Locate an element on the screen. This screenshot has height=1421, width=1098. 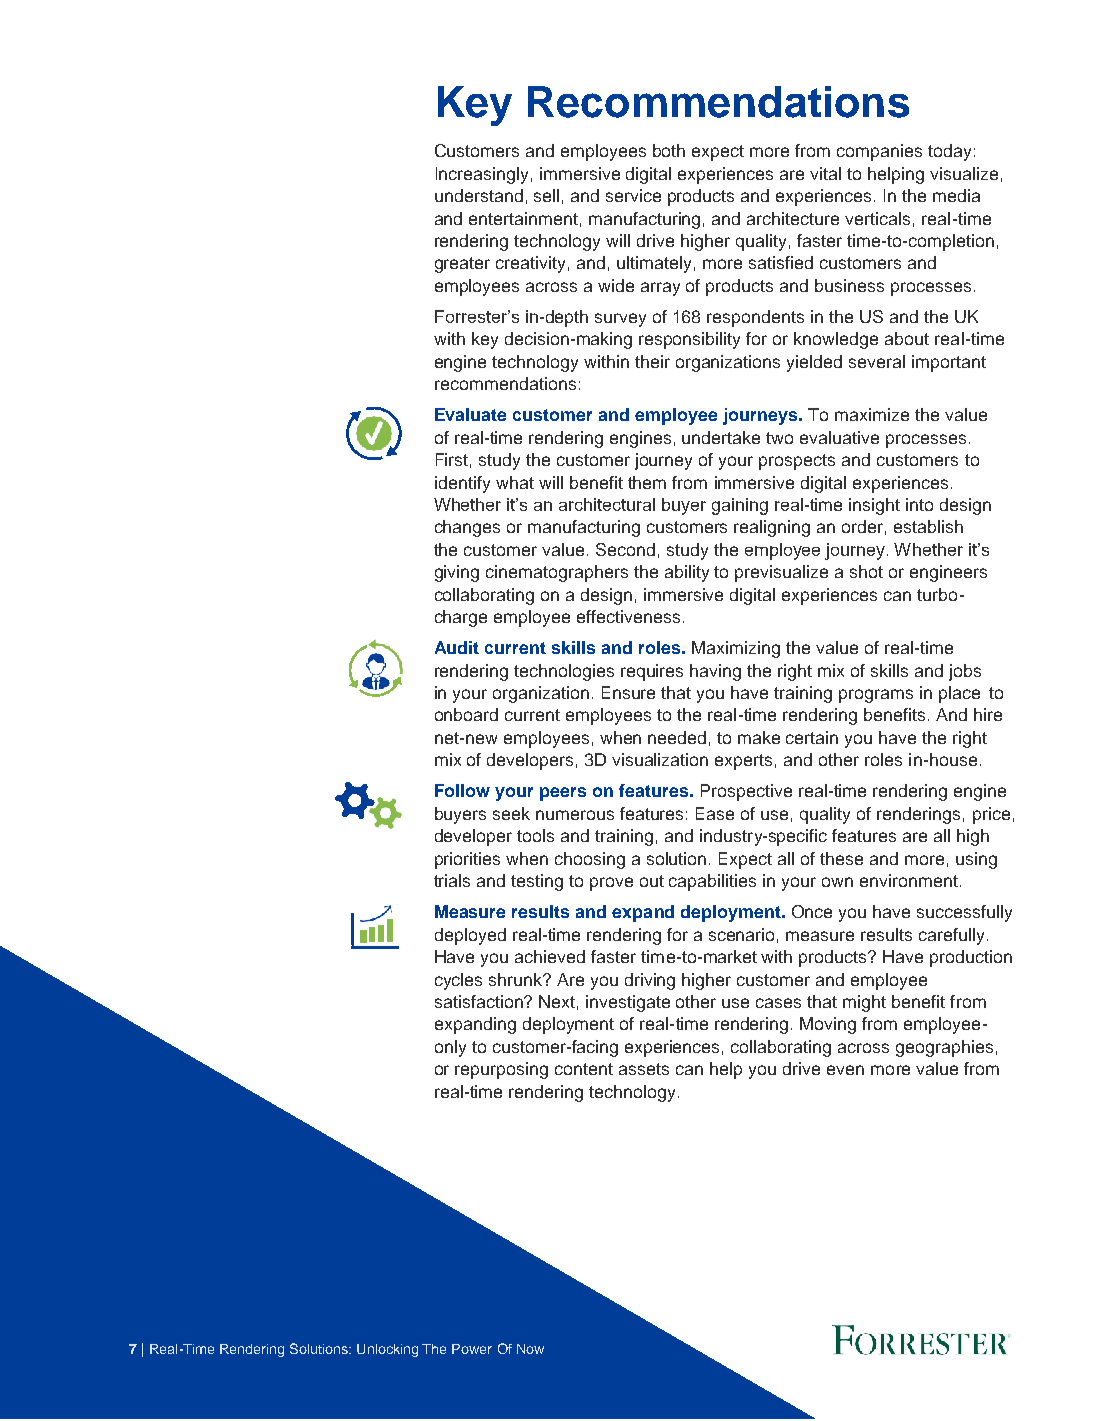
needed is located at coordinates (677, 737).
